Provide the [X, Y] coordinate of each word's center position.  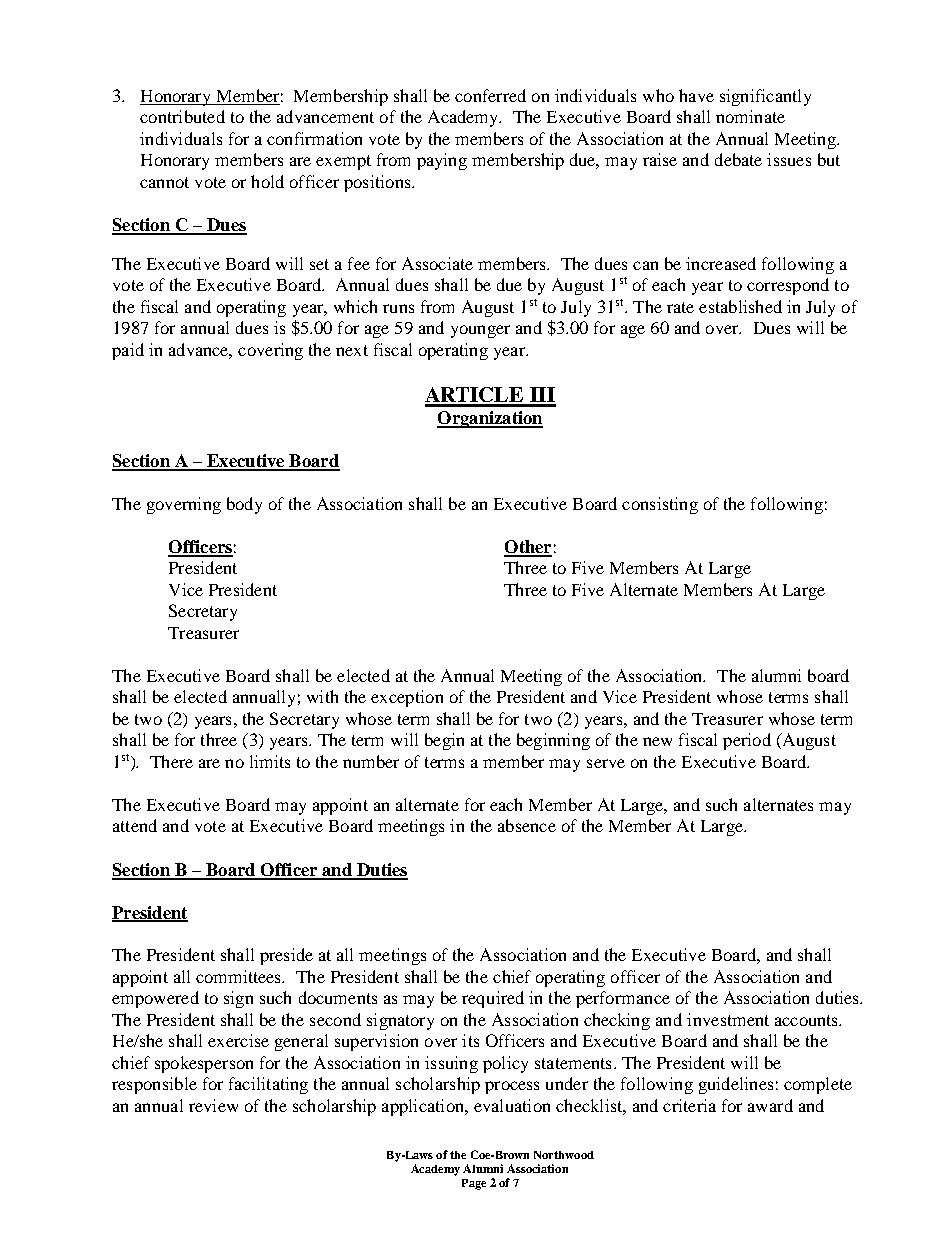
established [740, 306]
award [770, 1105]
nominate [750, 116]
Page [474, 1184]
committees [240, 976]
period [747, 741]
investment [728, 1019]
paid [128, 351]
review [213, 1105]
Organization [490, 419]
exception [407, 698]
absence [527, 825]
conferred [490, 95]
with [322, 696]
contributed [182, 116]
